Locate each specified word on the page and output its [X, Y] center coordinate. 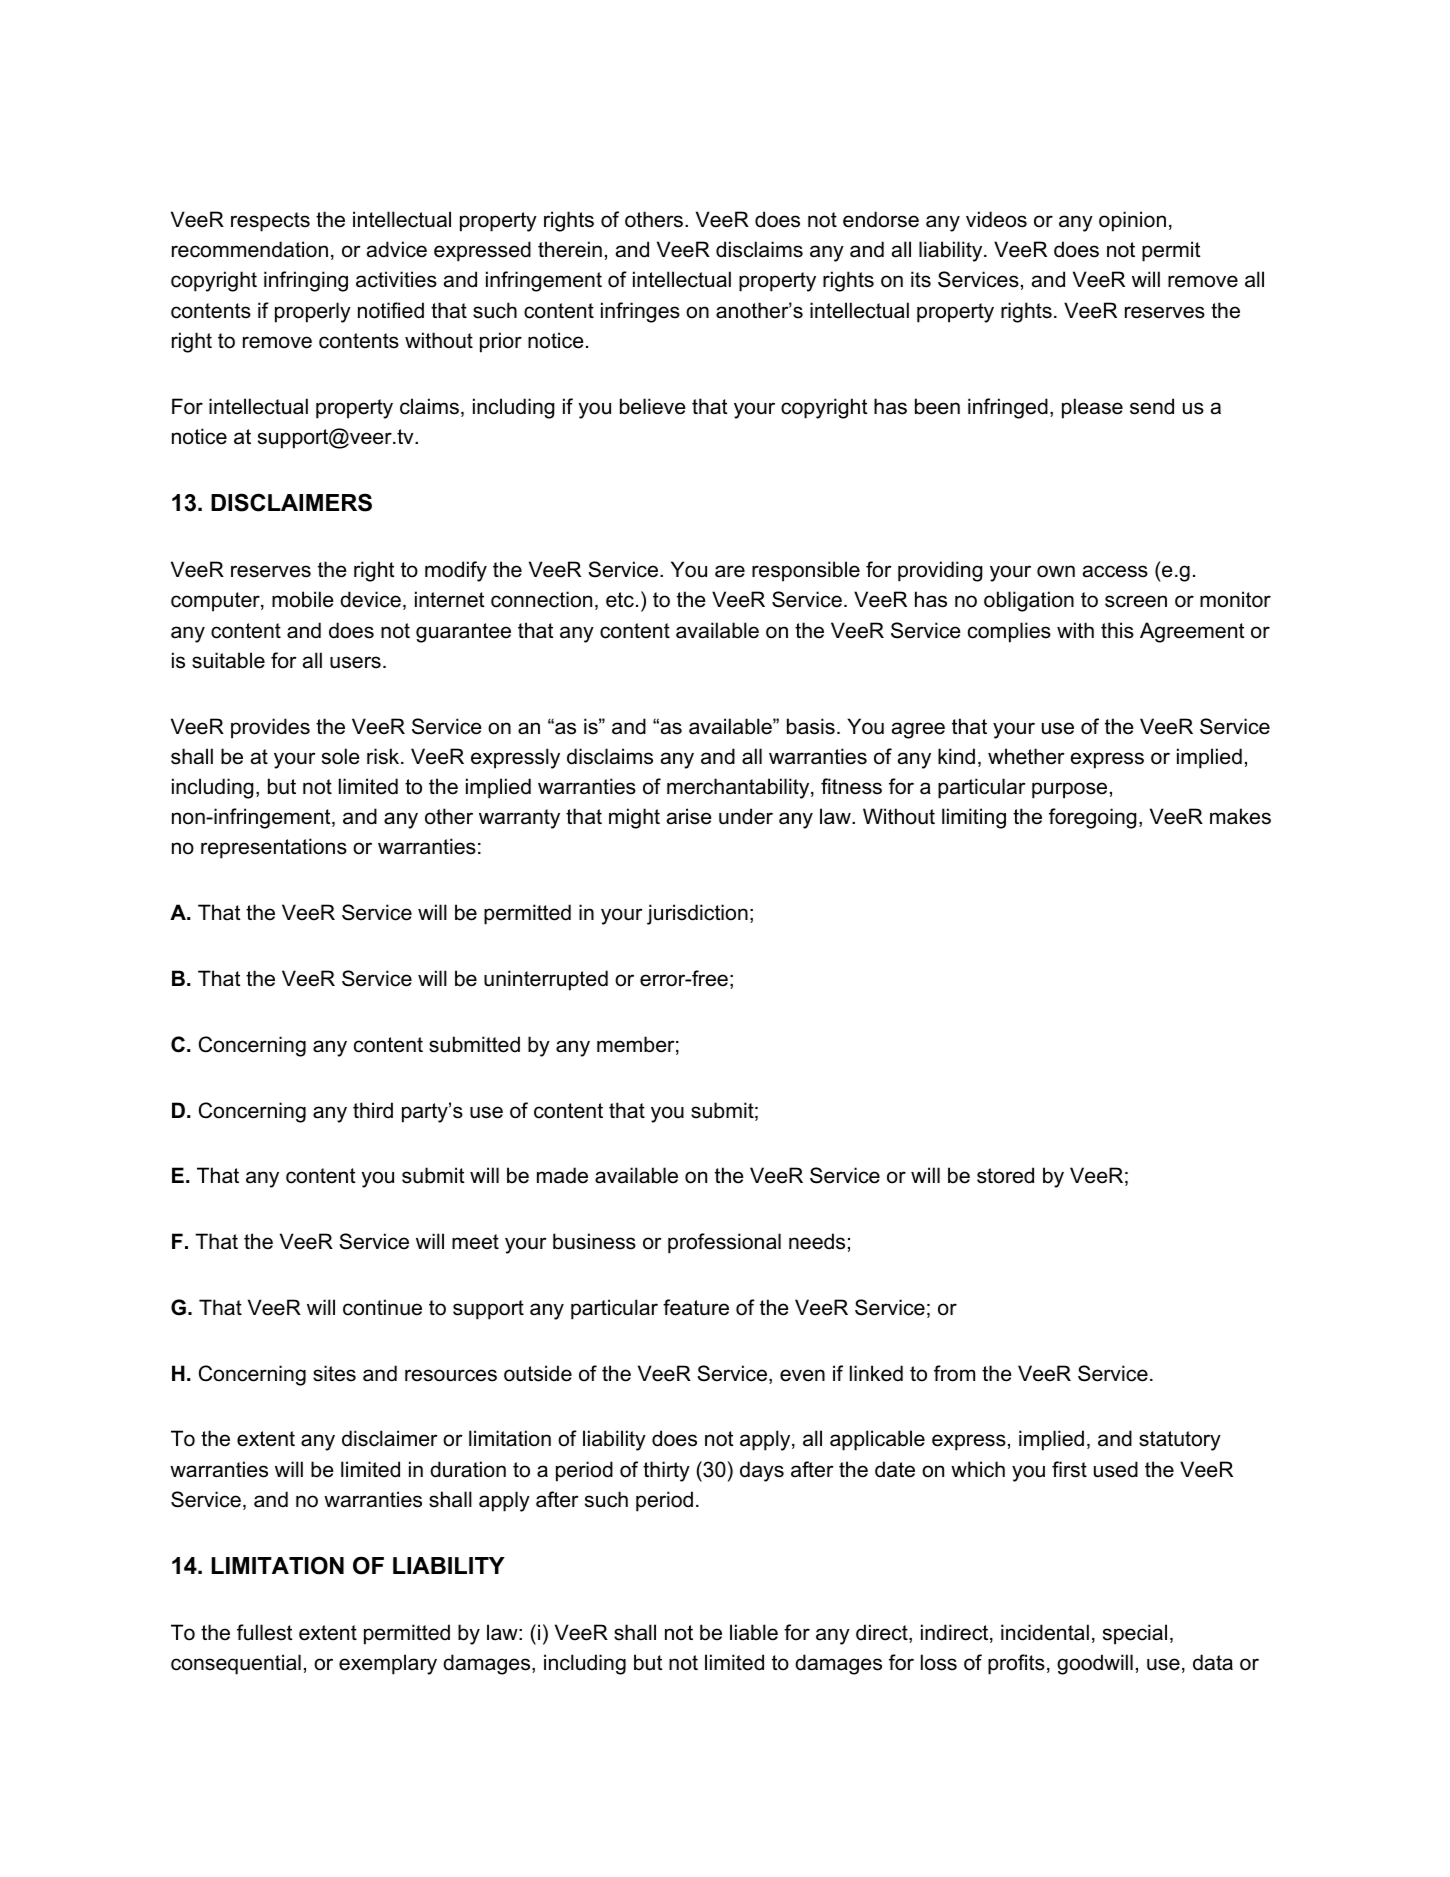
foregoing [1092, 818]
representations [274, 848]
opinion [1132, 221]
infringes [640, 312]
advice [397, 249]
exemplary [388, 1664]
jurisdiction [697, 914]
